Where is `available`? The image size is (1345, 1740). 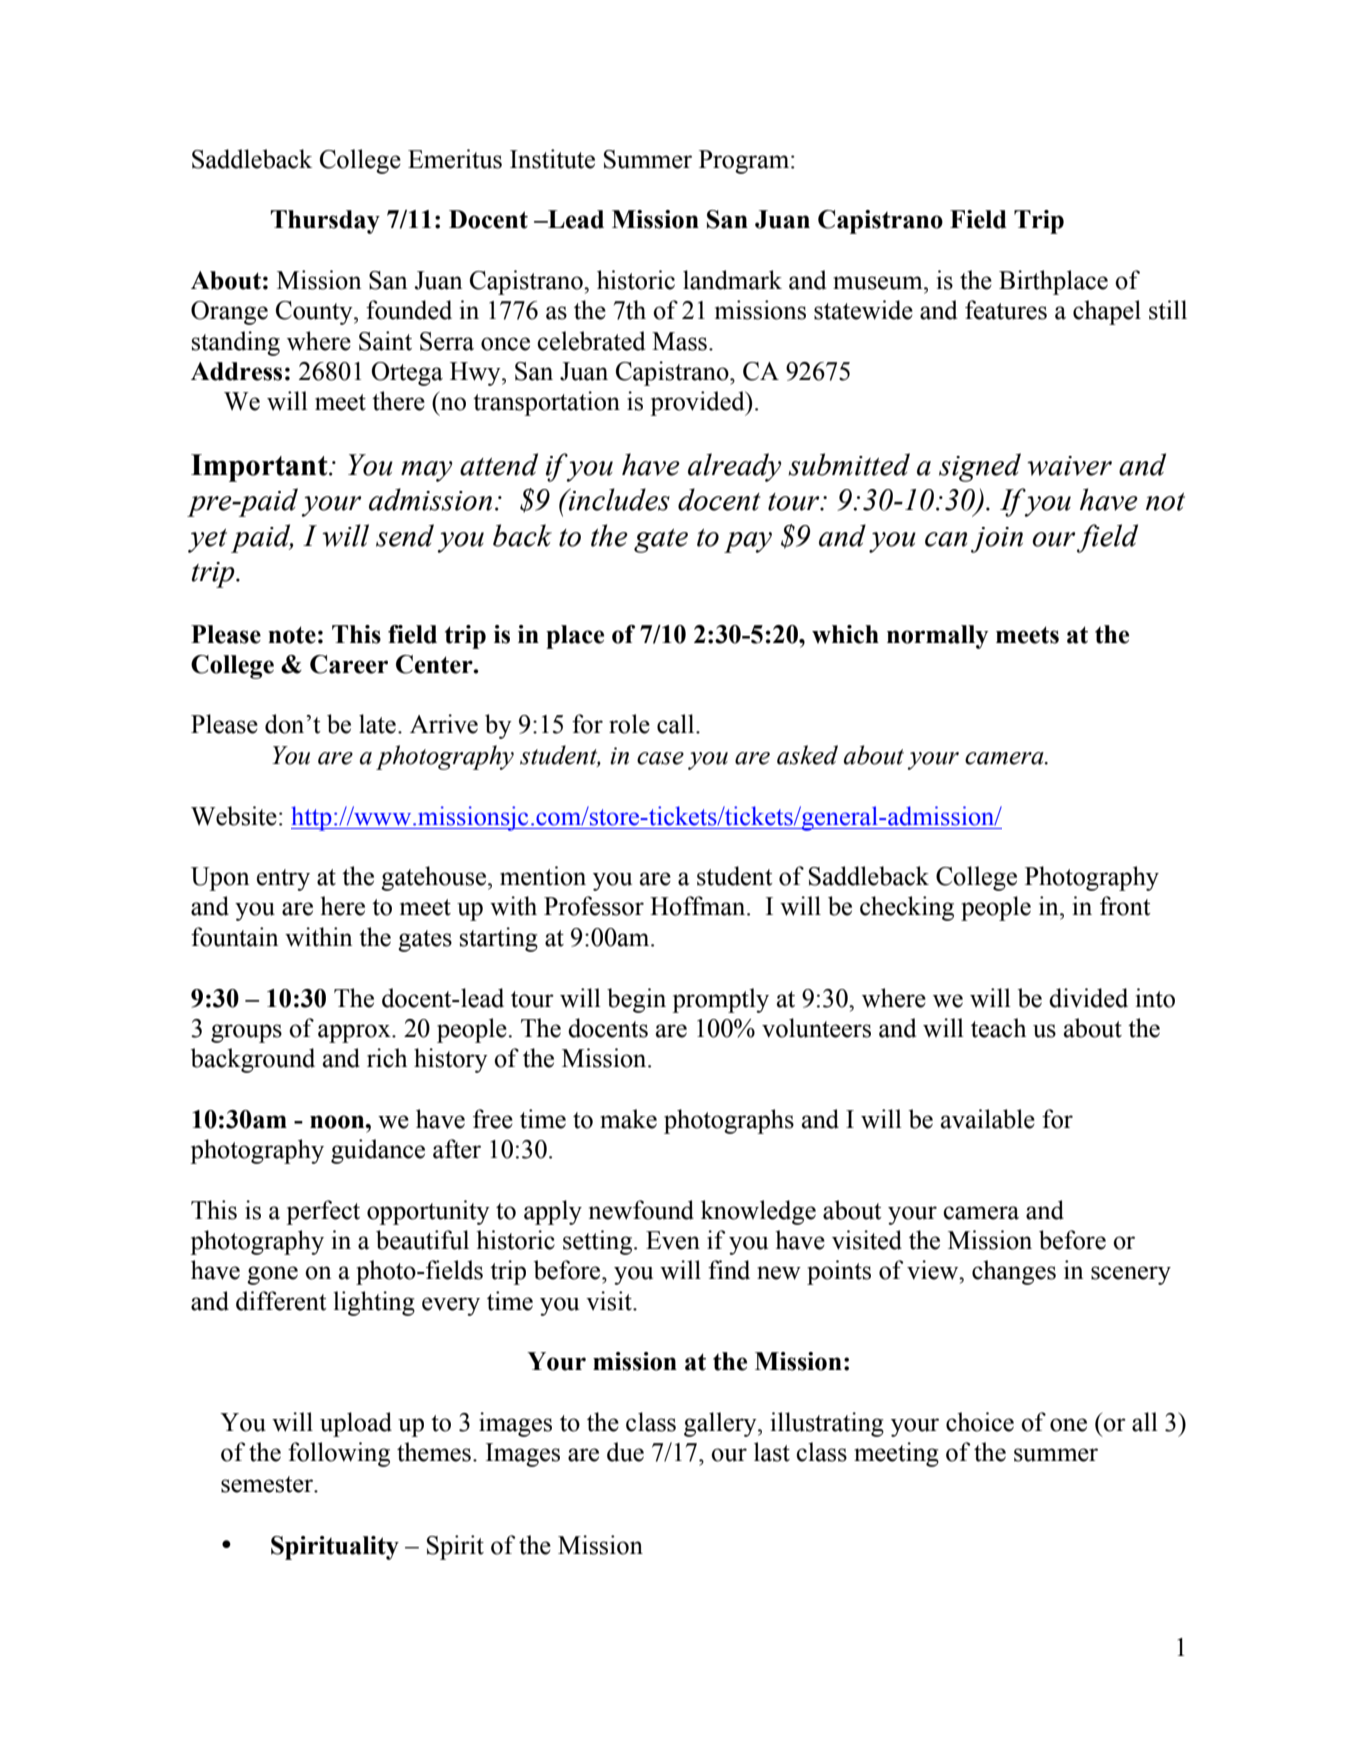
available is located at coordinates (988, 1119).
